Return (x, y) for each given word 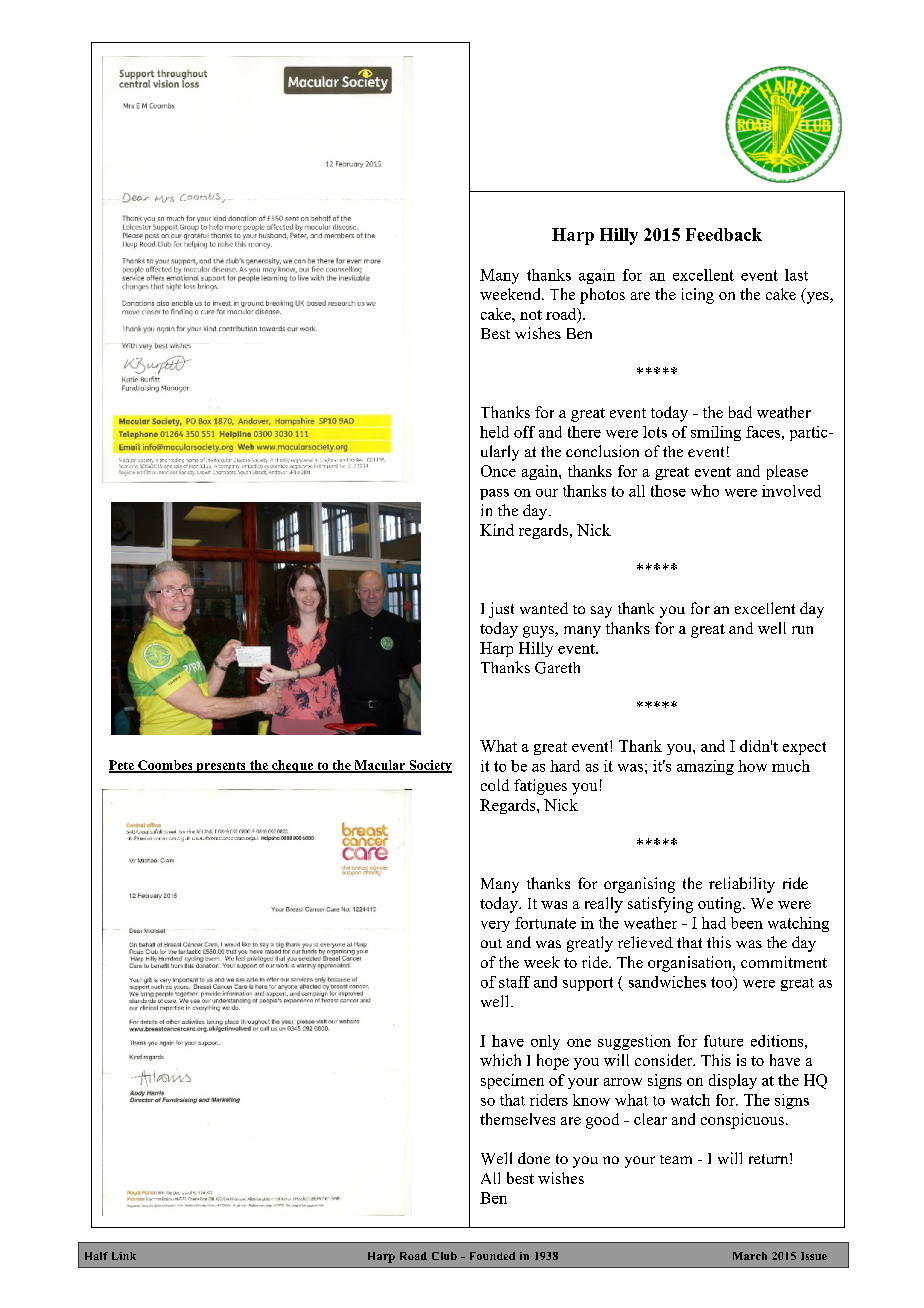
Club (444, 1256)
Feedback (724, 234)
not (531, 315)
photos (602, 296)
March (750, 1256)
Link (124, 1256)
